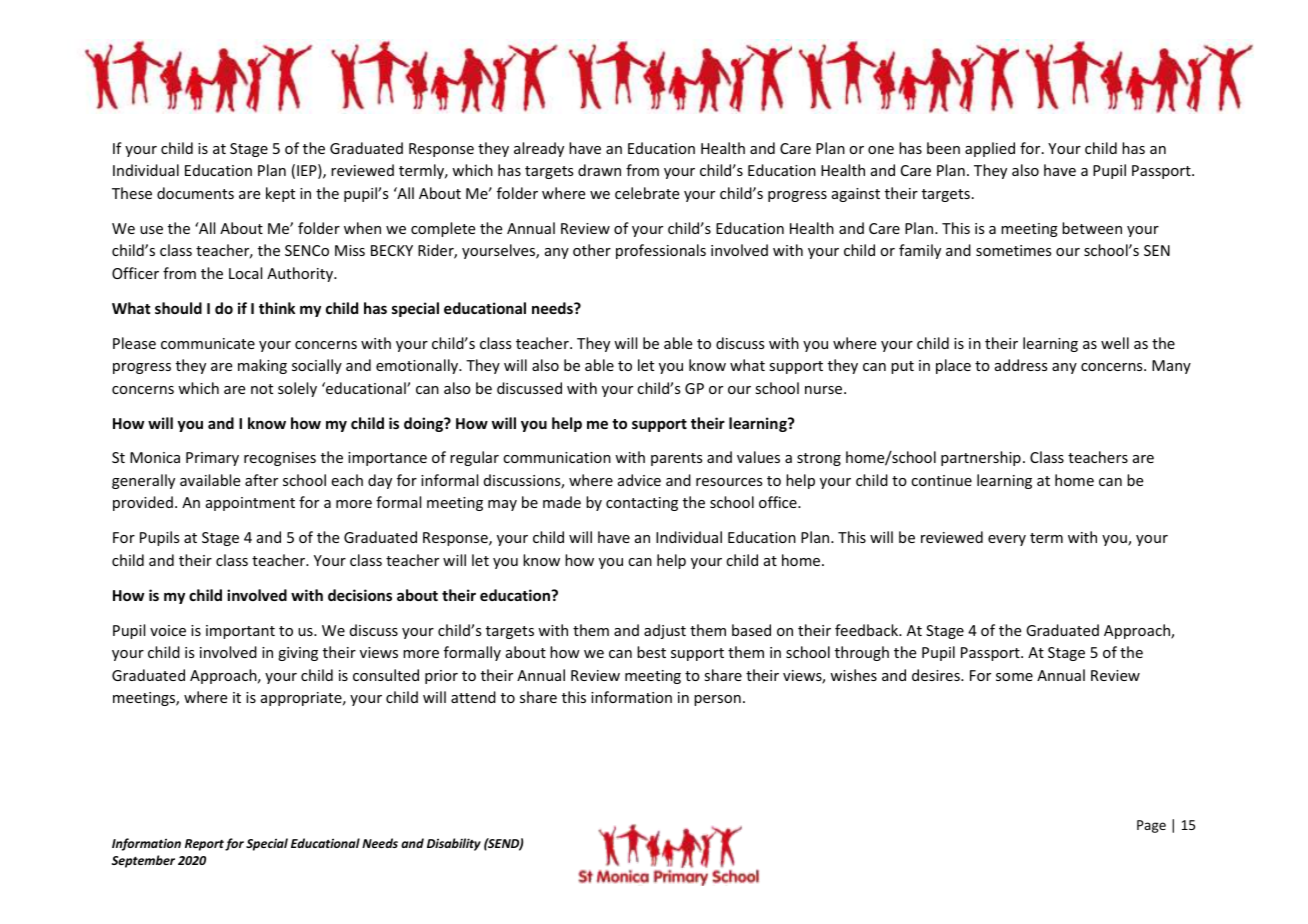 The height and width of the page is (924, 1308). I want to click on communicate, so click(208, 343).
